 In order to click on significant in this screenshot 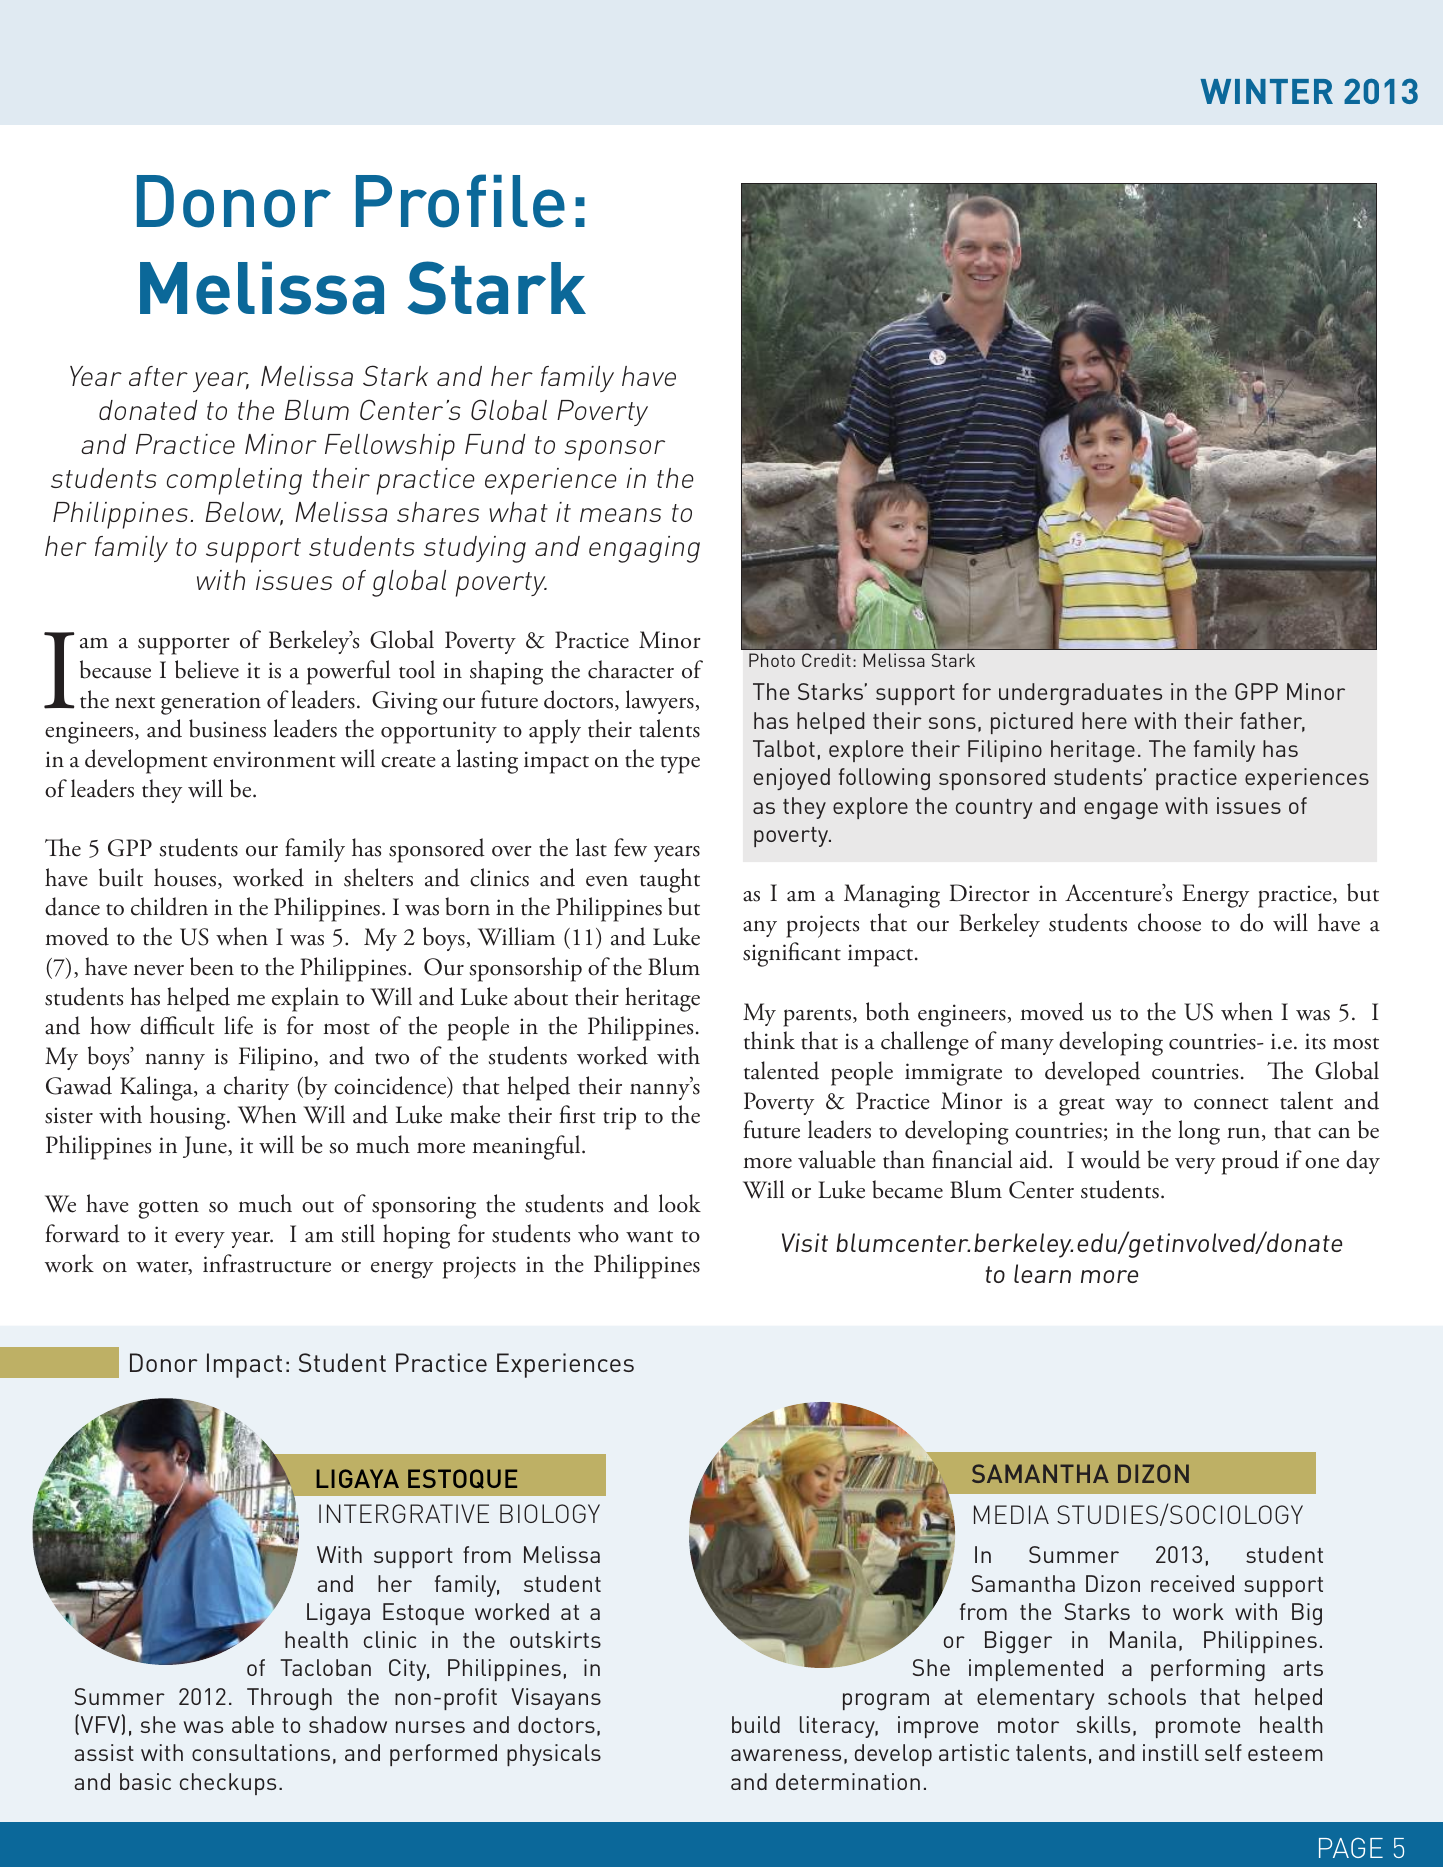, I will do `click(792, 954)`.
